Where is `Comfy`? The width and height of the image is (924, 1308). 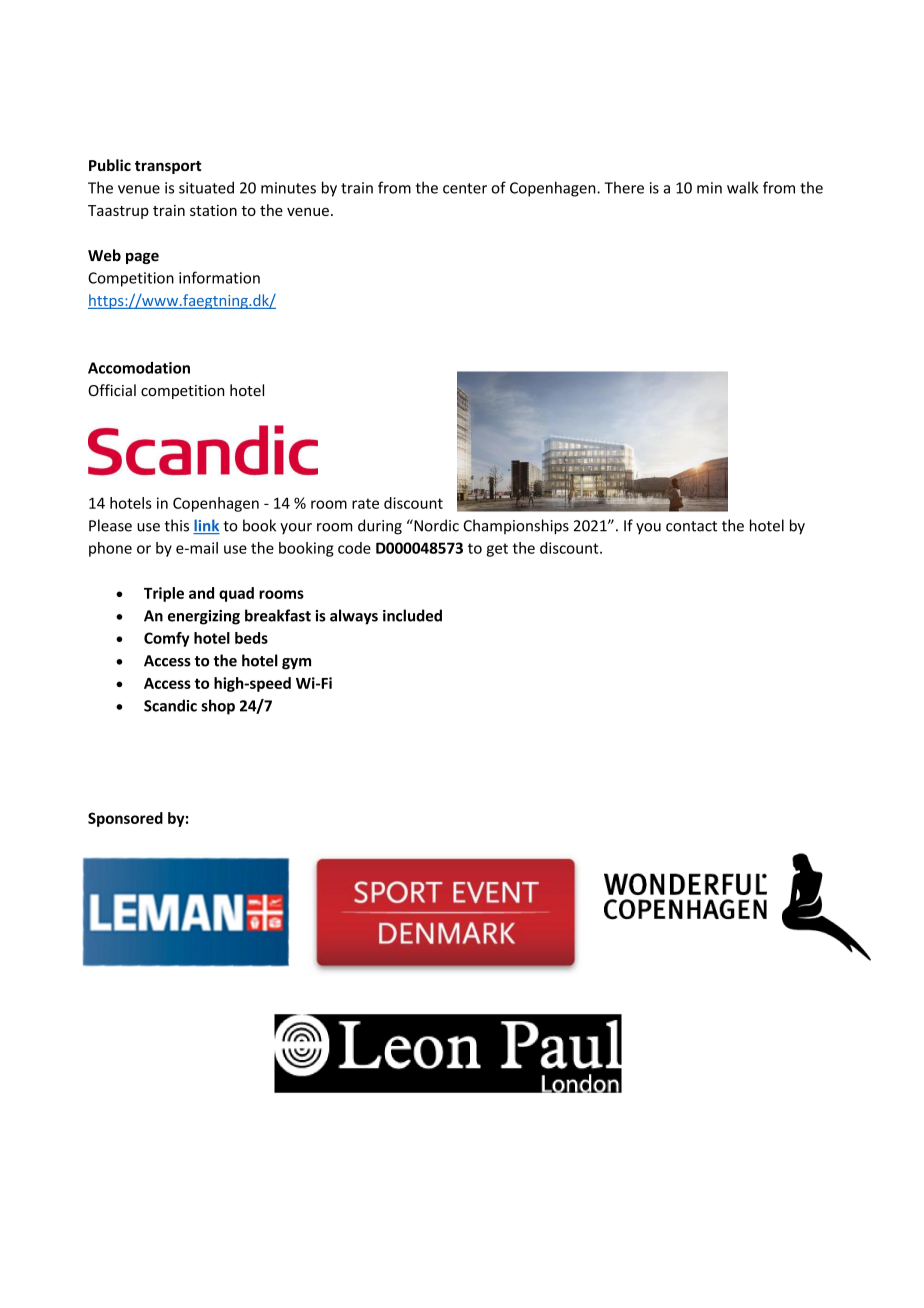 Comfy is located at coordinates (167, 639).
